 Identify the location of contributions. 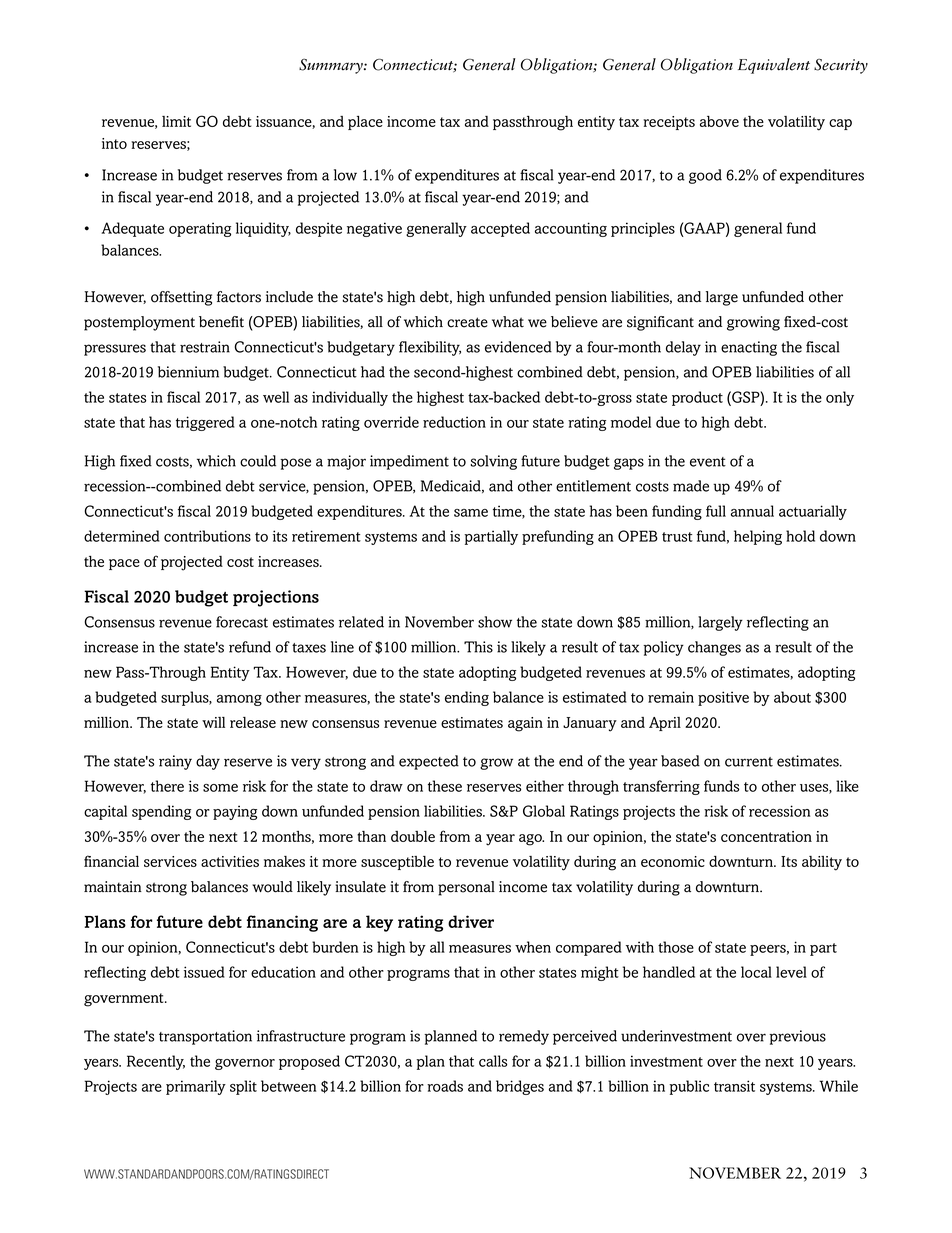
(207, 536).
